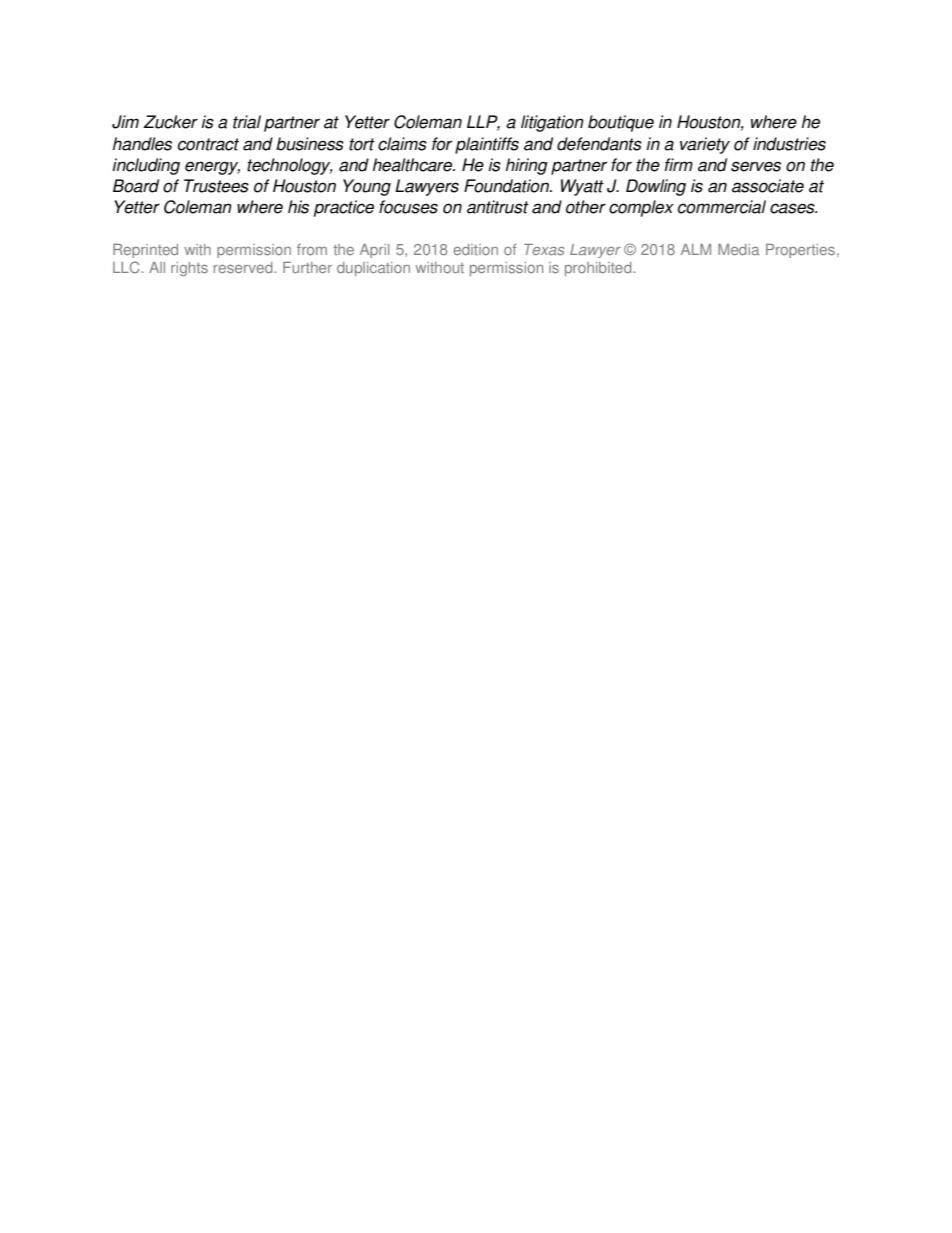 The image size is (952, 1233). Describe the element at coordinates (598, 269) in the screenshot. I see `prohibited` at that location.
